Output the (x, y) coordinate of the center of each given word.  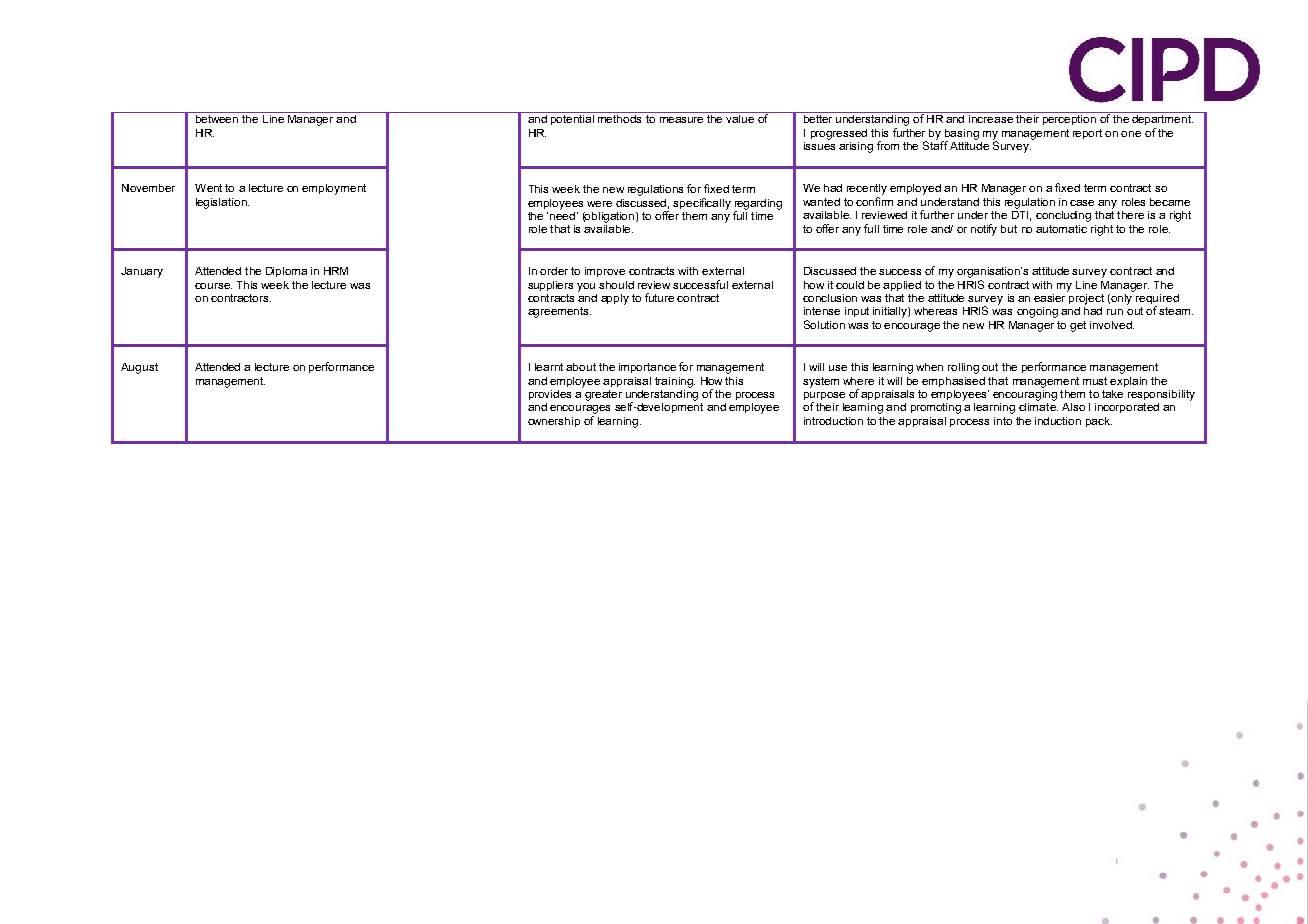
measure (681, 120)
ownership (554, 422)
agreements (559, 312)
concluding (1063, 216)
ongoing (1037, 312)
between (217, 117)
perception (1069, 118)
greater (603, 395)
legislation (222, 203)
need (562, 214)
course (213, 286)
